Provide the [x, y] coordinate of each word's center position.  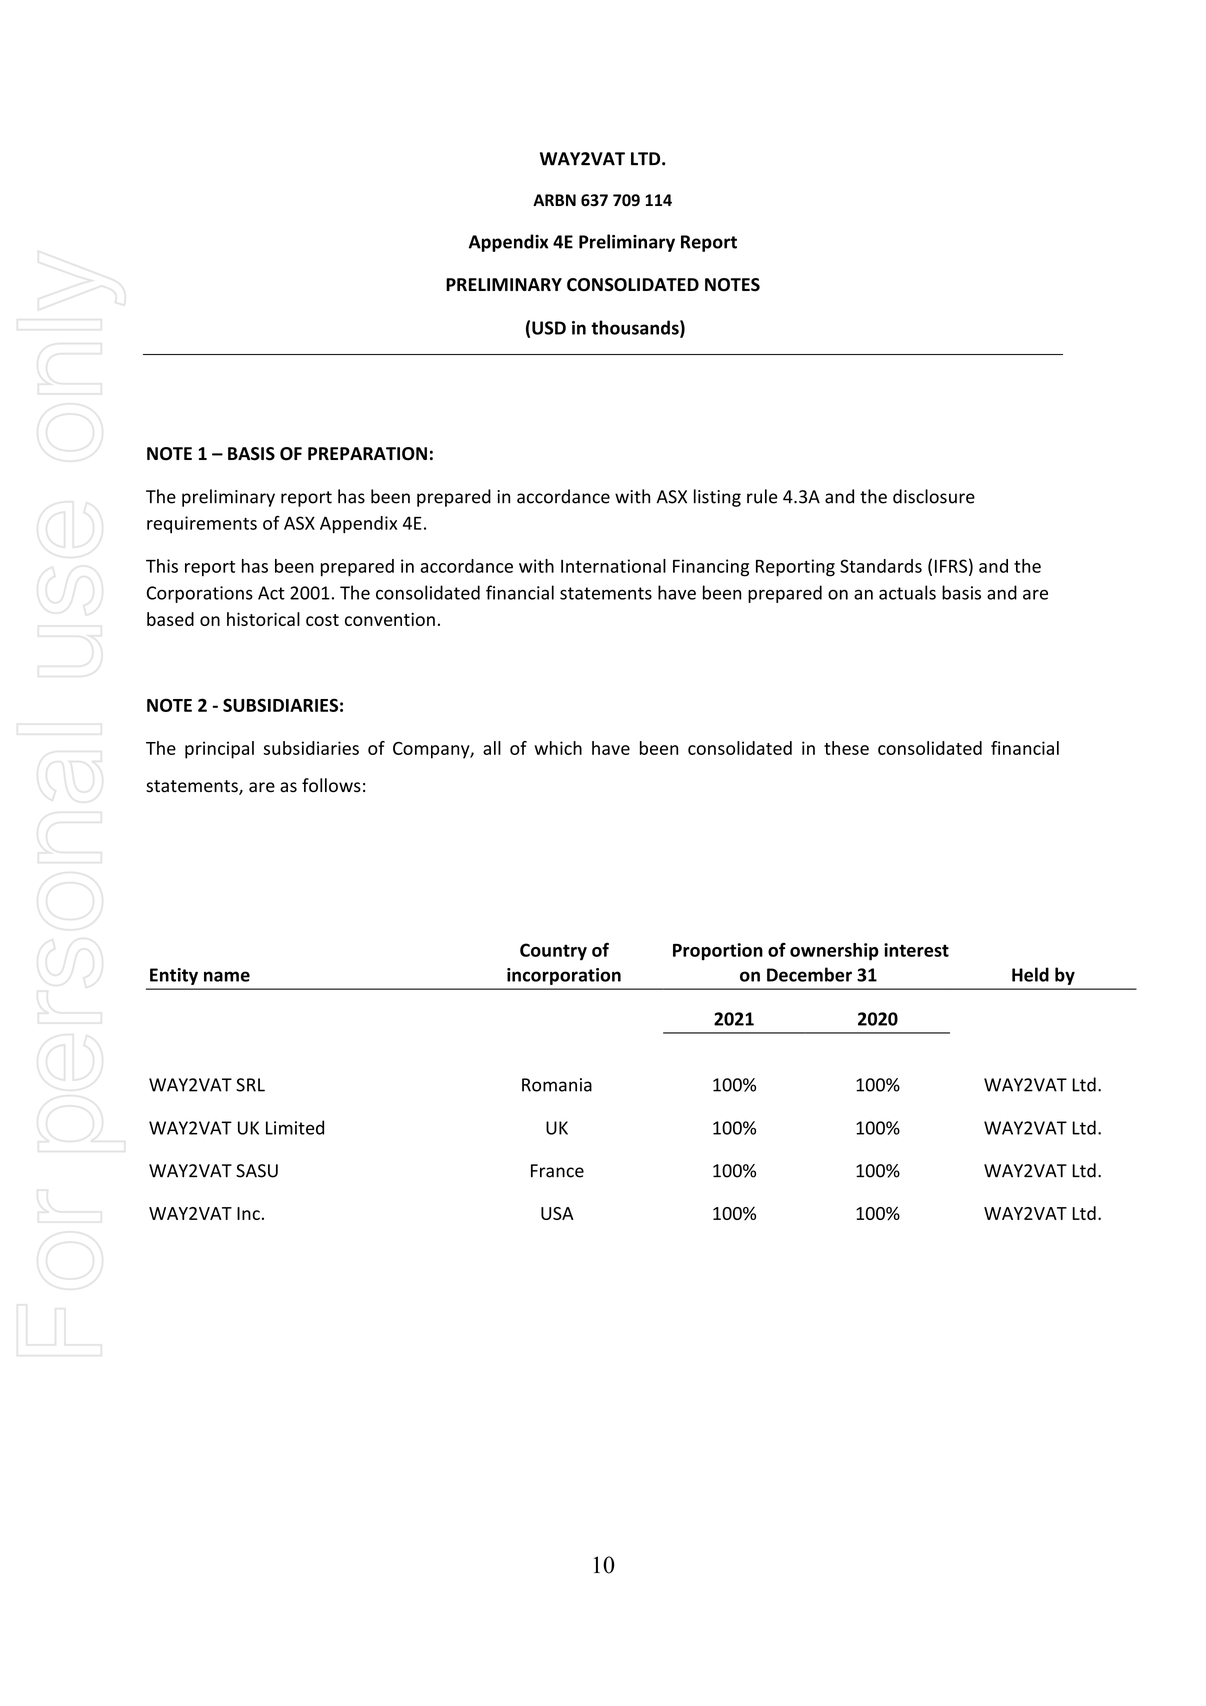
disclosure [934, 496]
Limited [295, 1127]
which [558, 748]
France [557, 1171]
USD [549, 328]
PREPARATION [367, 454]
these [846, 748]
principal [219, 750]
